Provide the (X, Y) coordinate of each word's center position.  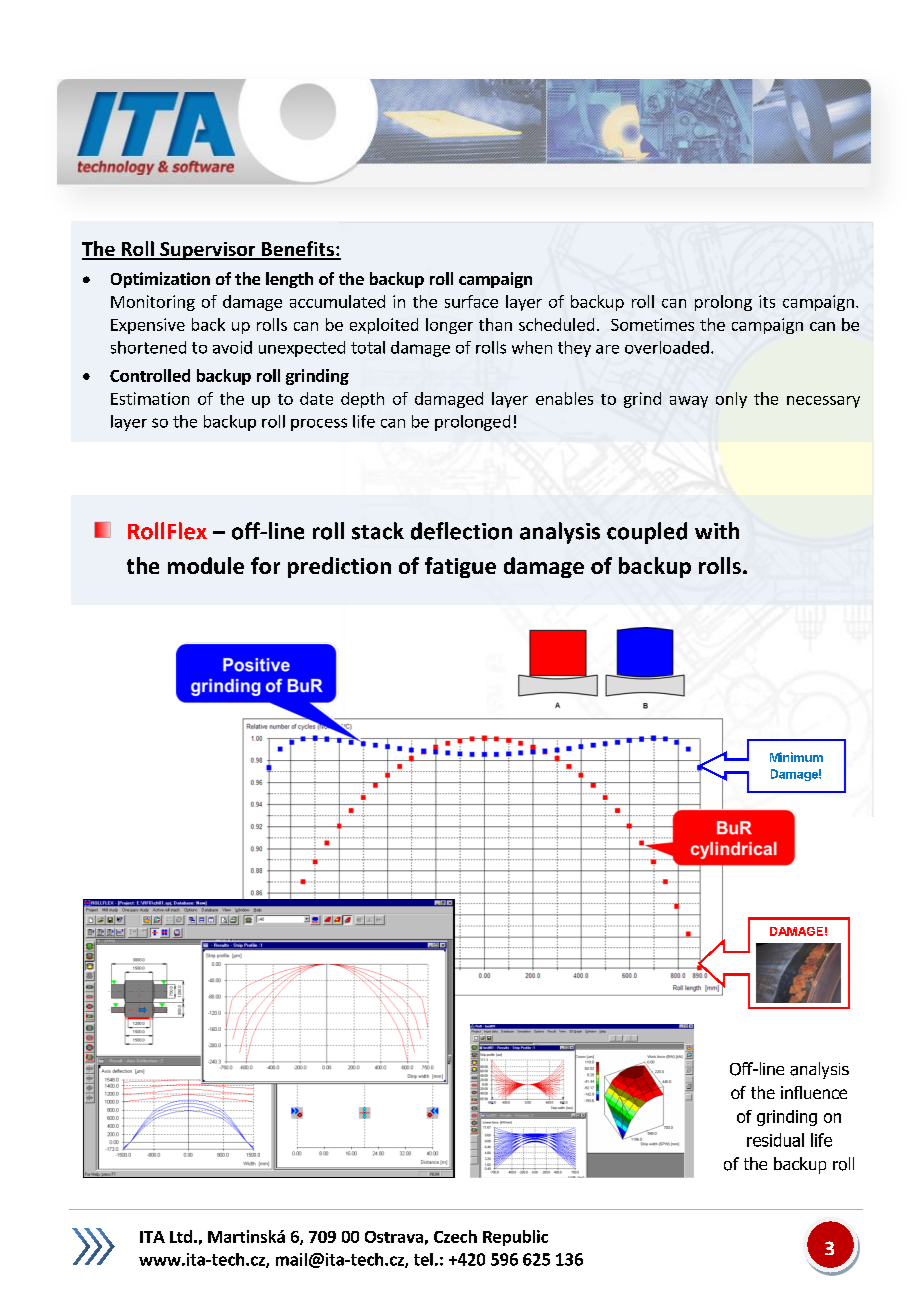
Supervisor (208, 251)
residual (775, 1140)
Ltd (181, 1236)
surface (471, 301)
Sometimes (652, 324)
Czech (455, 1236)
